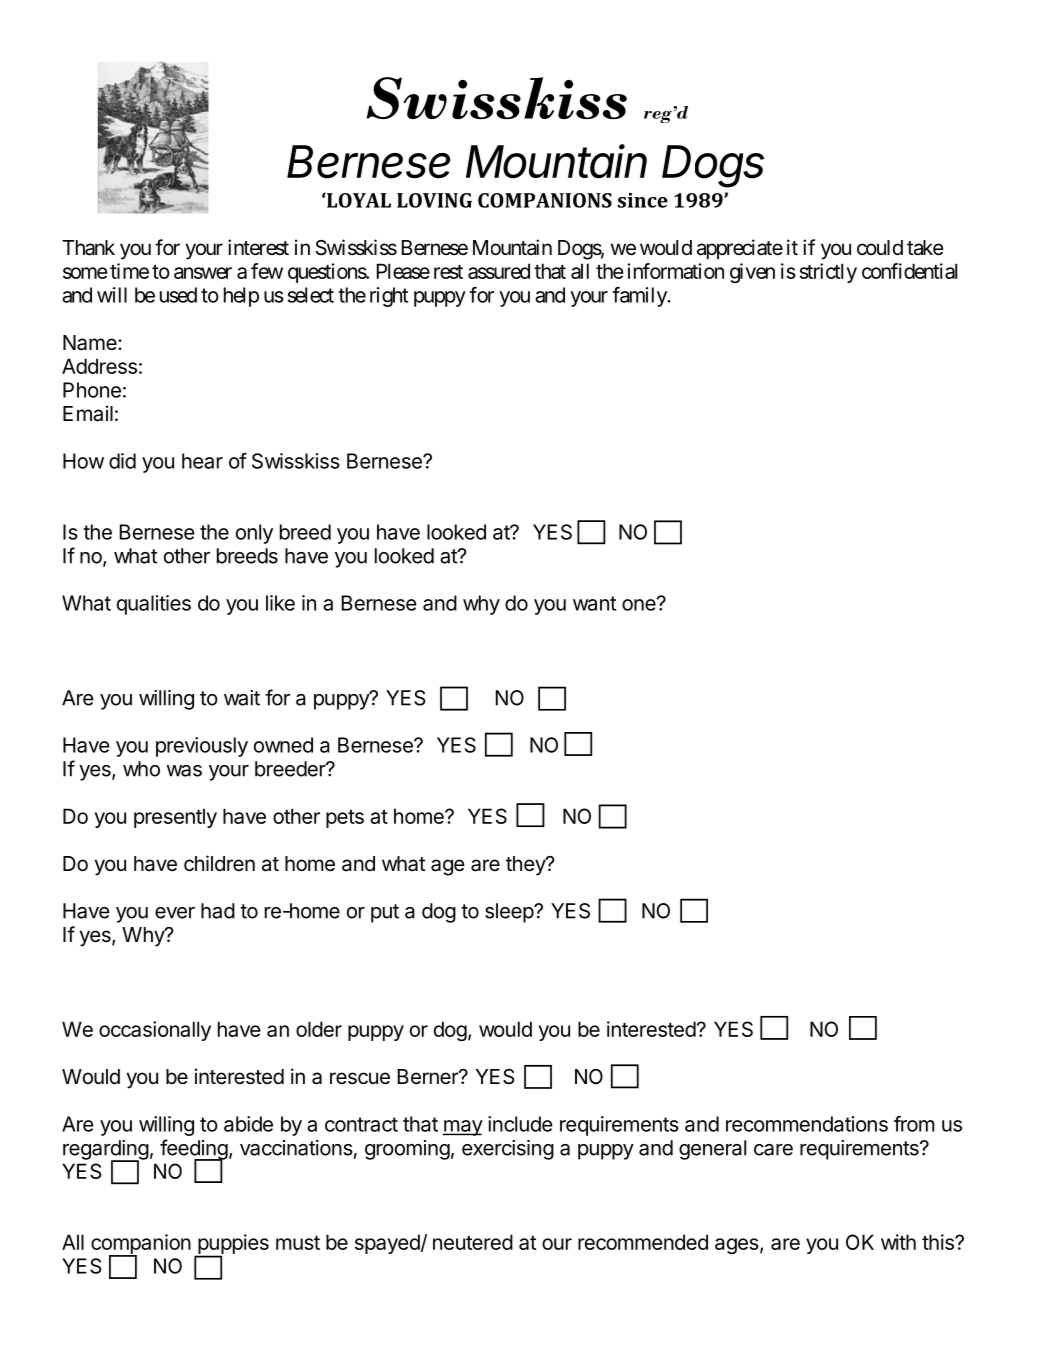 Image resolution: width=1050 pixels, height=1359 pixels. What do you see at coordinates (880, 247) in the image?
I see `could` at bounding box center [880, 247].
